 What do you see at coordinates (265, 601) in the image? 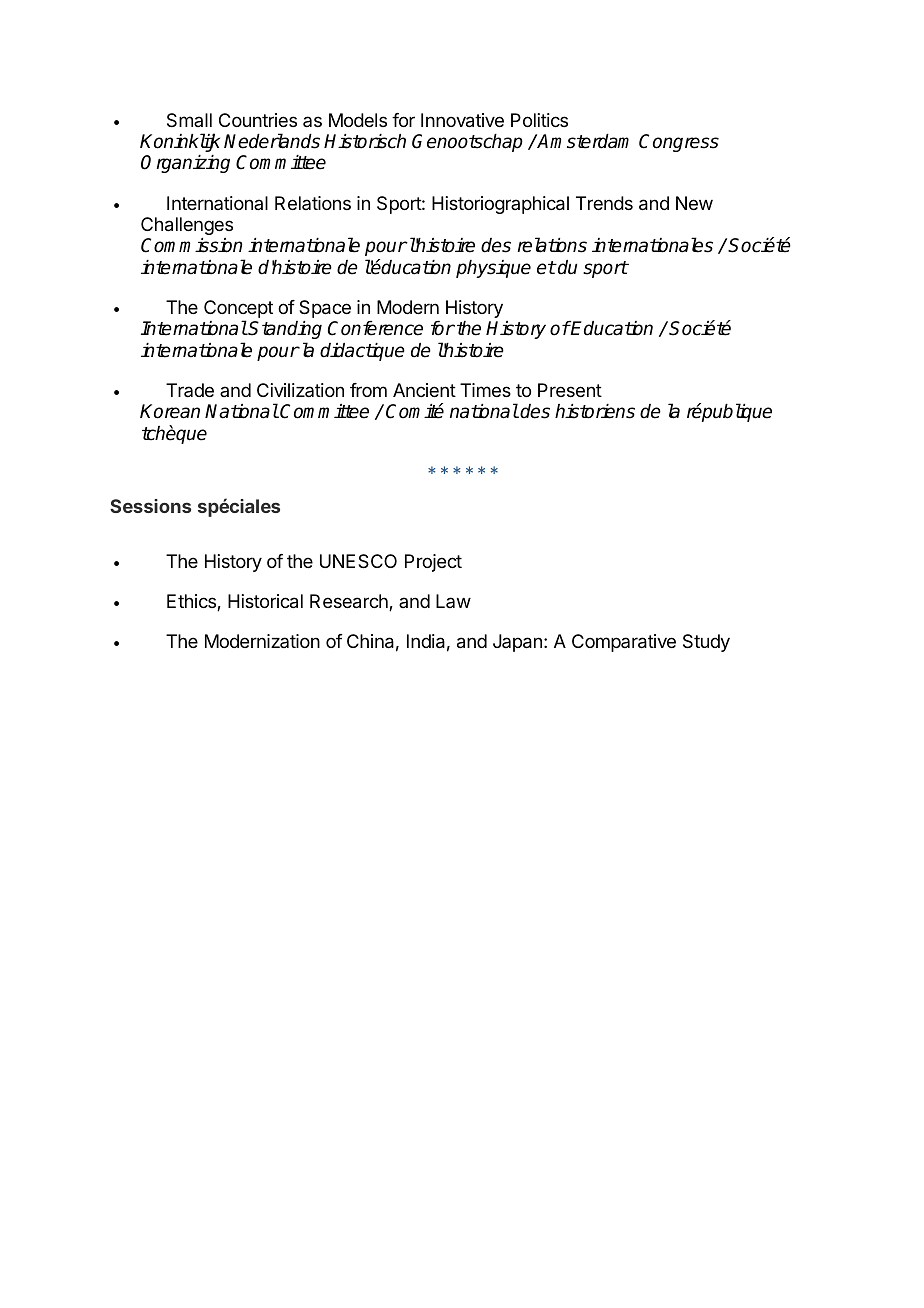
I see `Historical` at bounding box center [265, 601].
